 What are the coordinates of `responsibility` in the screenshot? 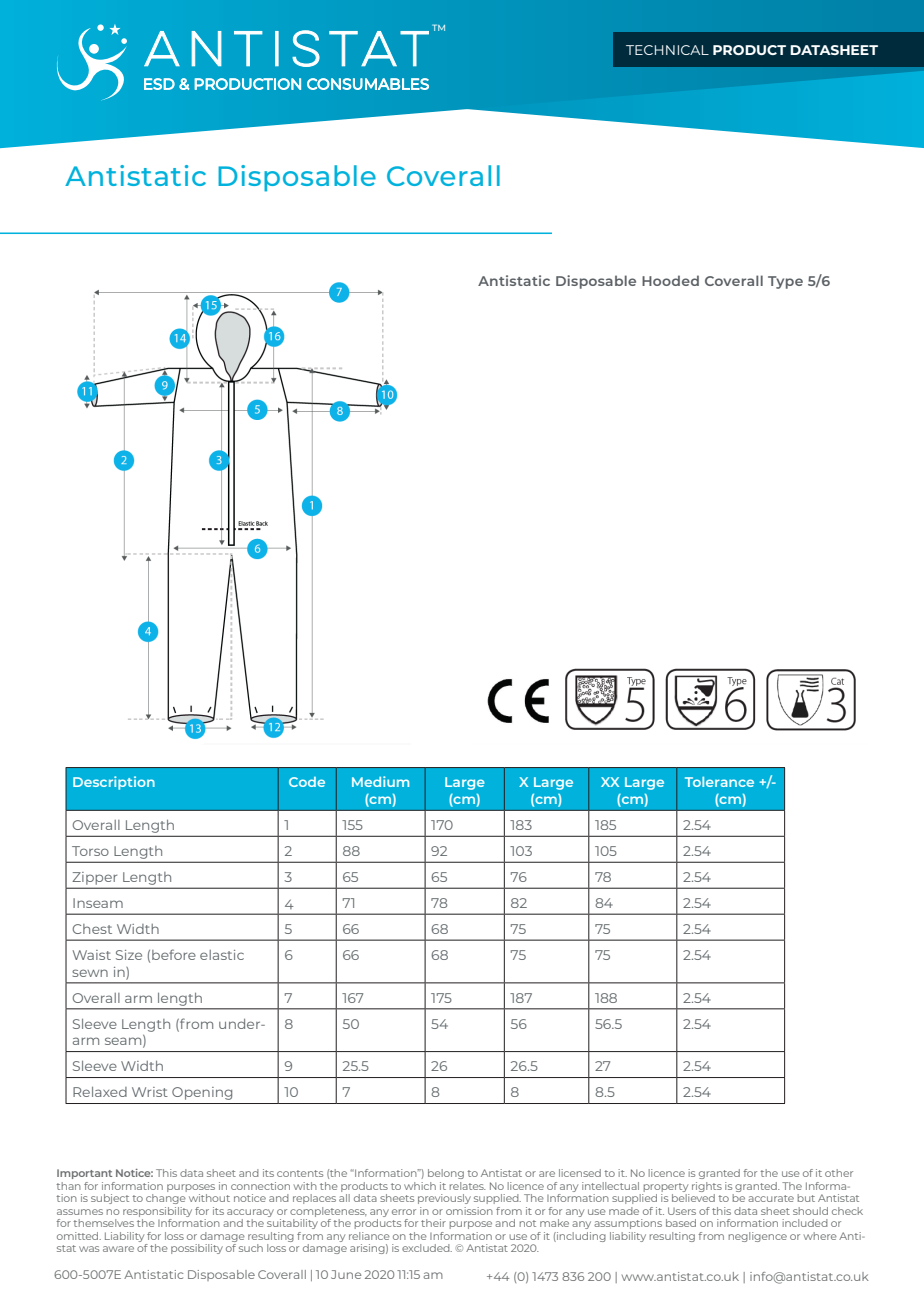 It's located at (157, 1212).
